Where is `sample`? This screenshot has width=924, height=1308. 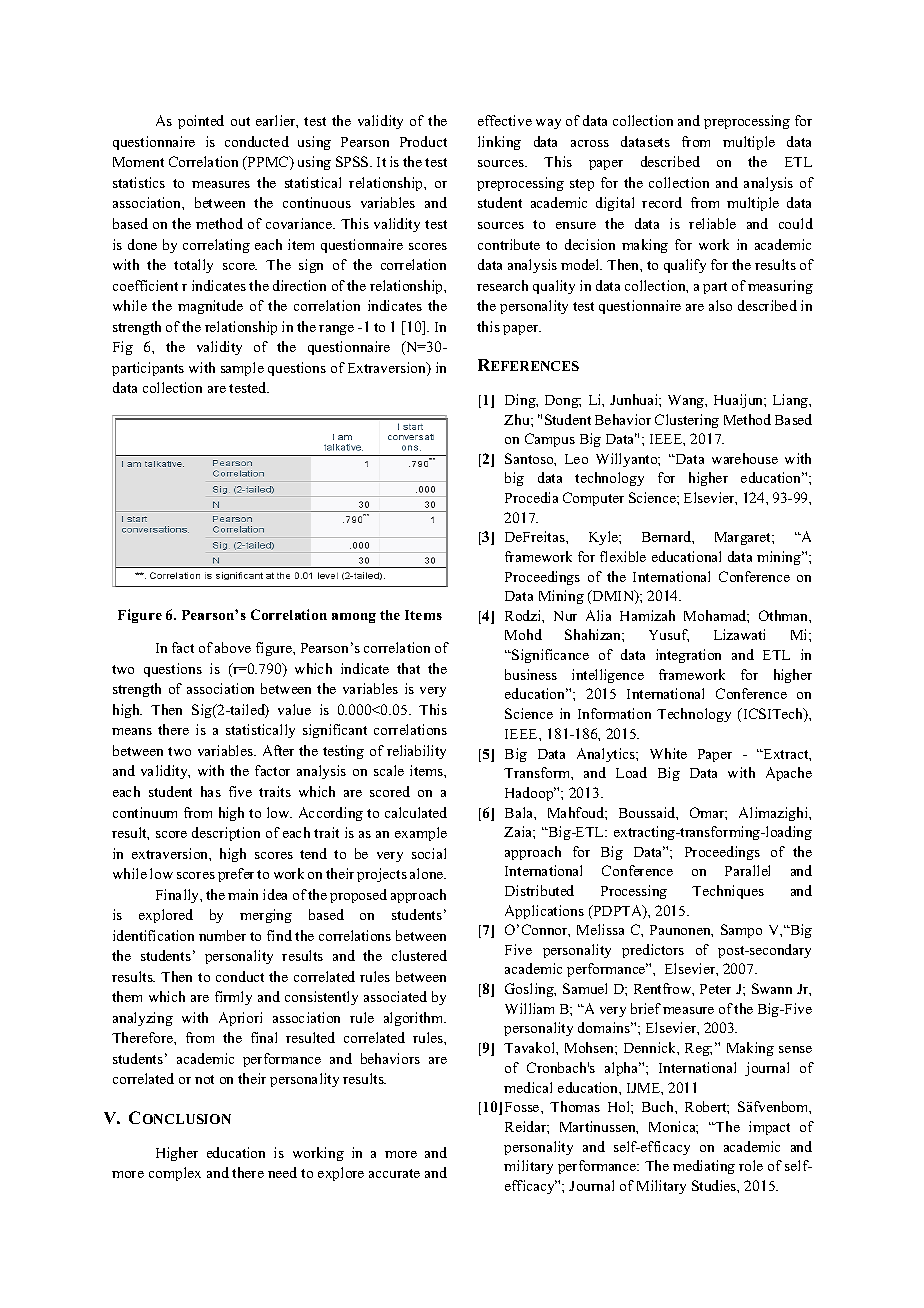 sample is located at coordinates (242, 369).
